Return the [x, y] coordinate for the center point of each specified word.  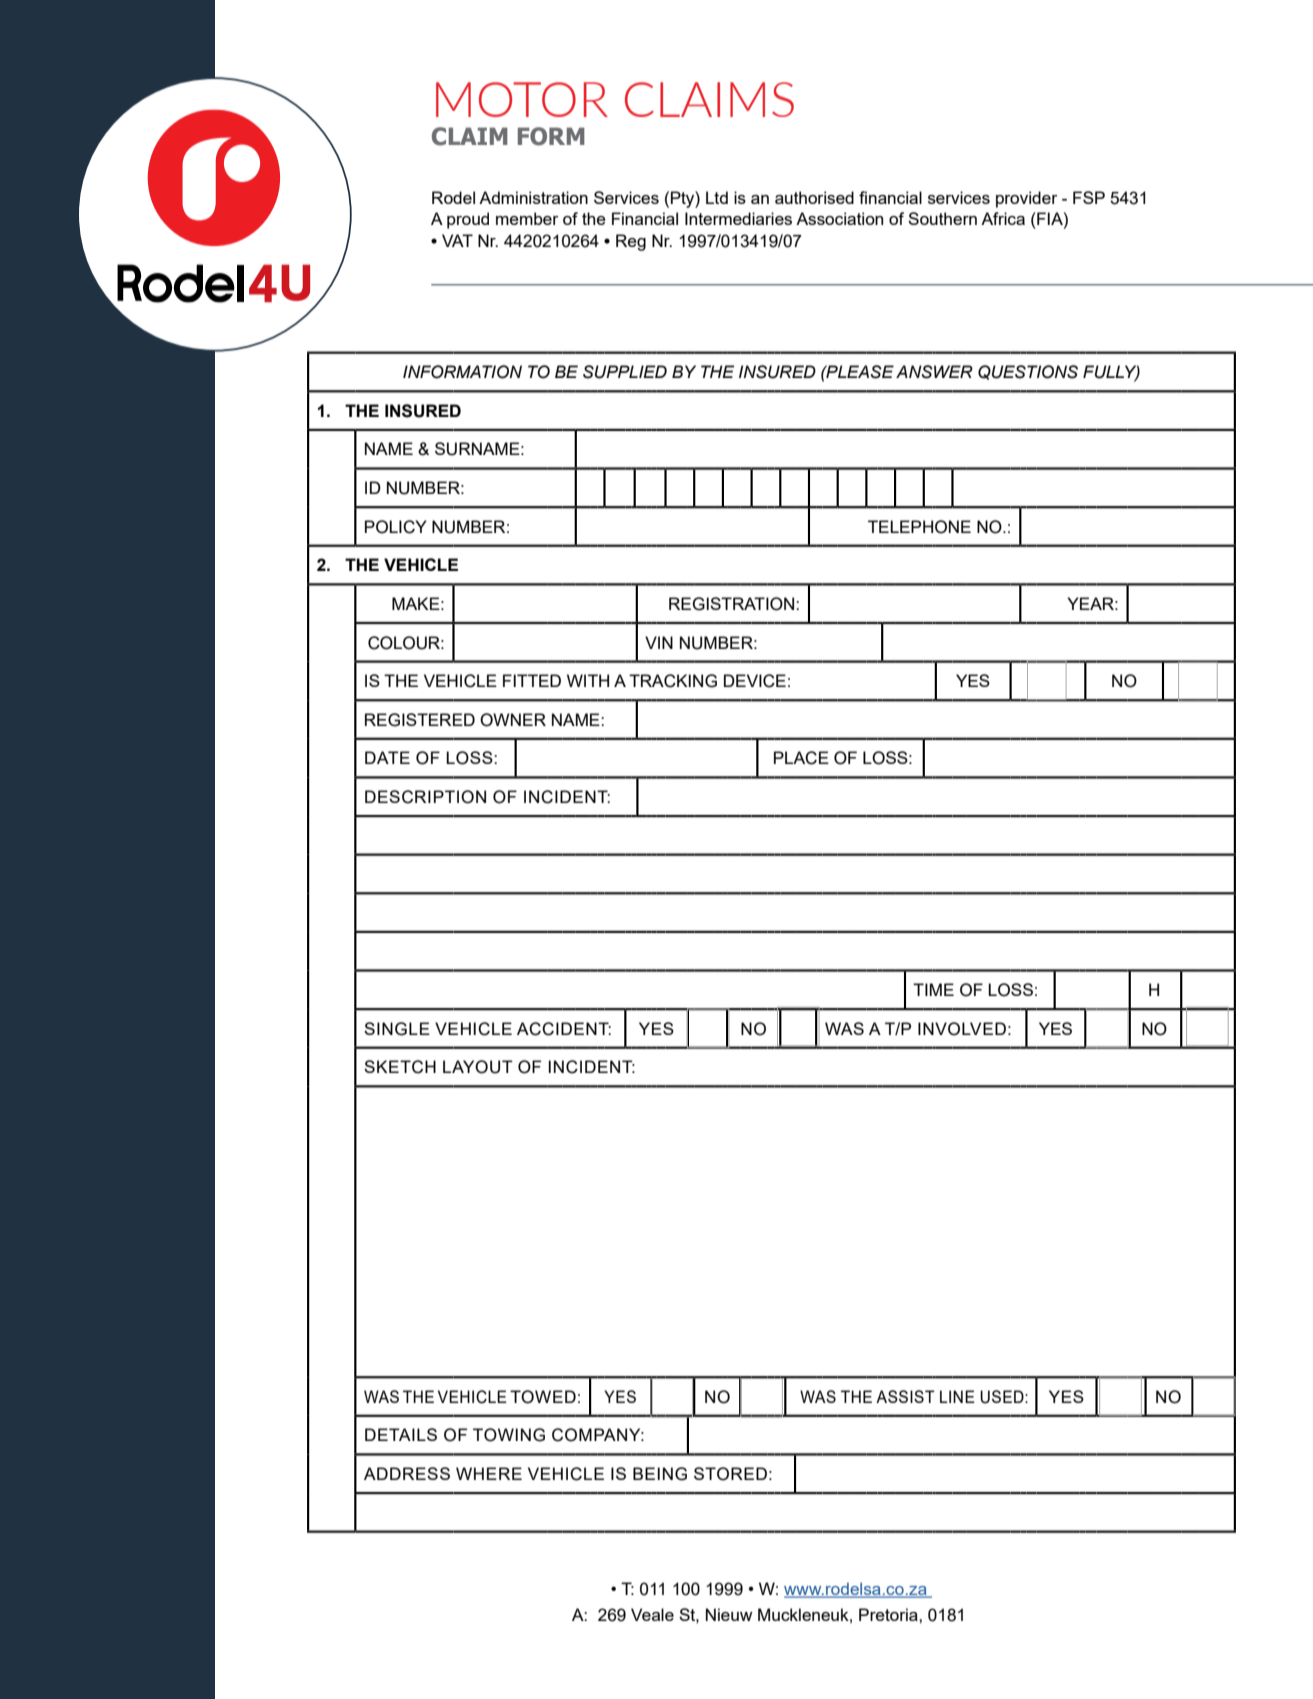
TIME [933, 989]
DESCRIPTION [425, 797]
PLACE [801, 758]
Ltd [717, 197]
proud [468, 220]
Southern [942, 218]
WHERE [489, 1473]
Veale [652, 1614]
